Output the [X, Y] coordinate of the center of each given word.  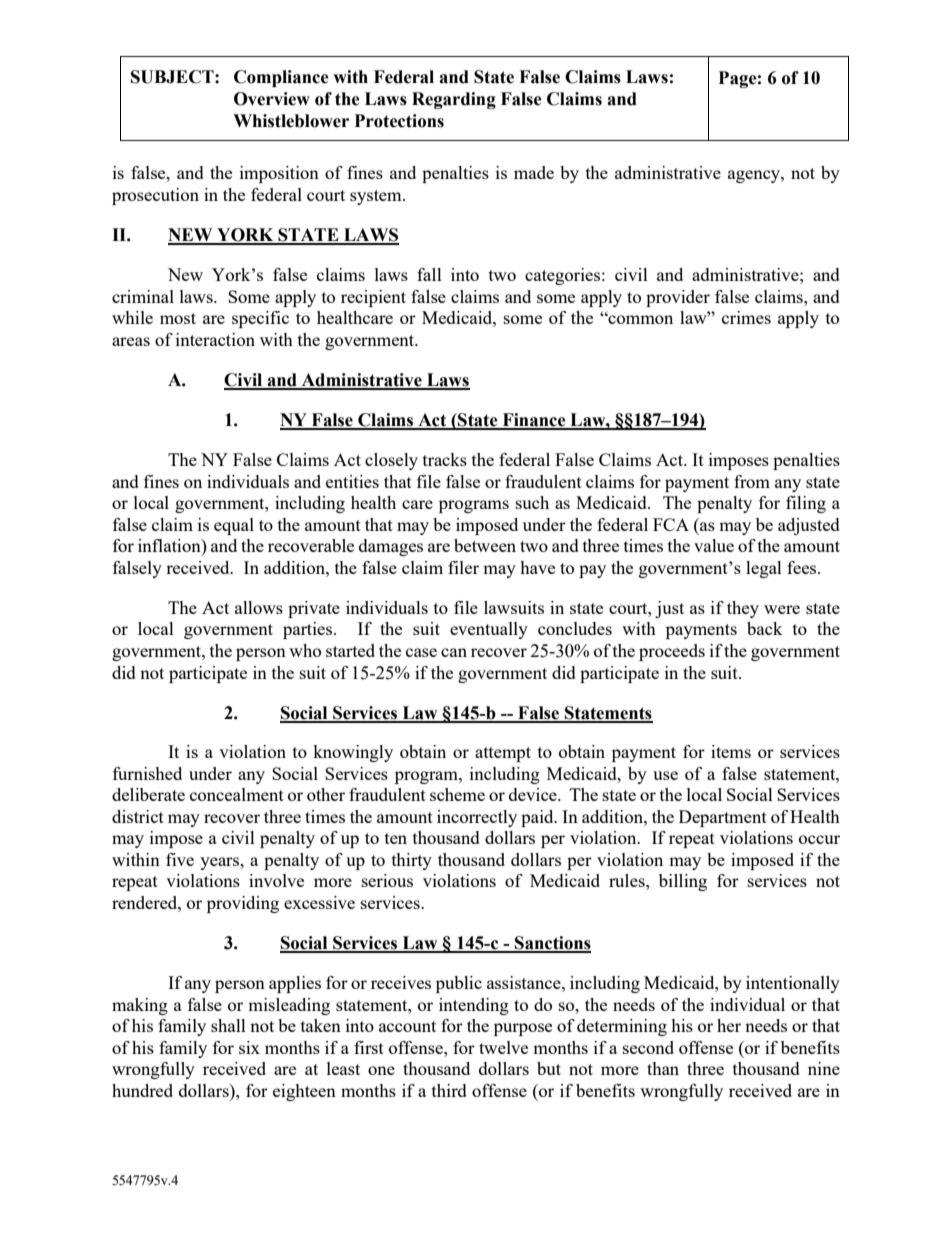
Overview [272, 99]
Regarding [454, 100]
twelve [503, 1047]
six [249, 1047]
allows [259, 607]
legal [764, 569]
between [485, 545]
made [534, 172]
